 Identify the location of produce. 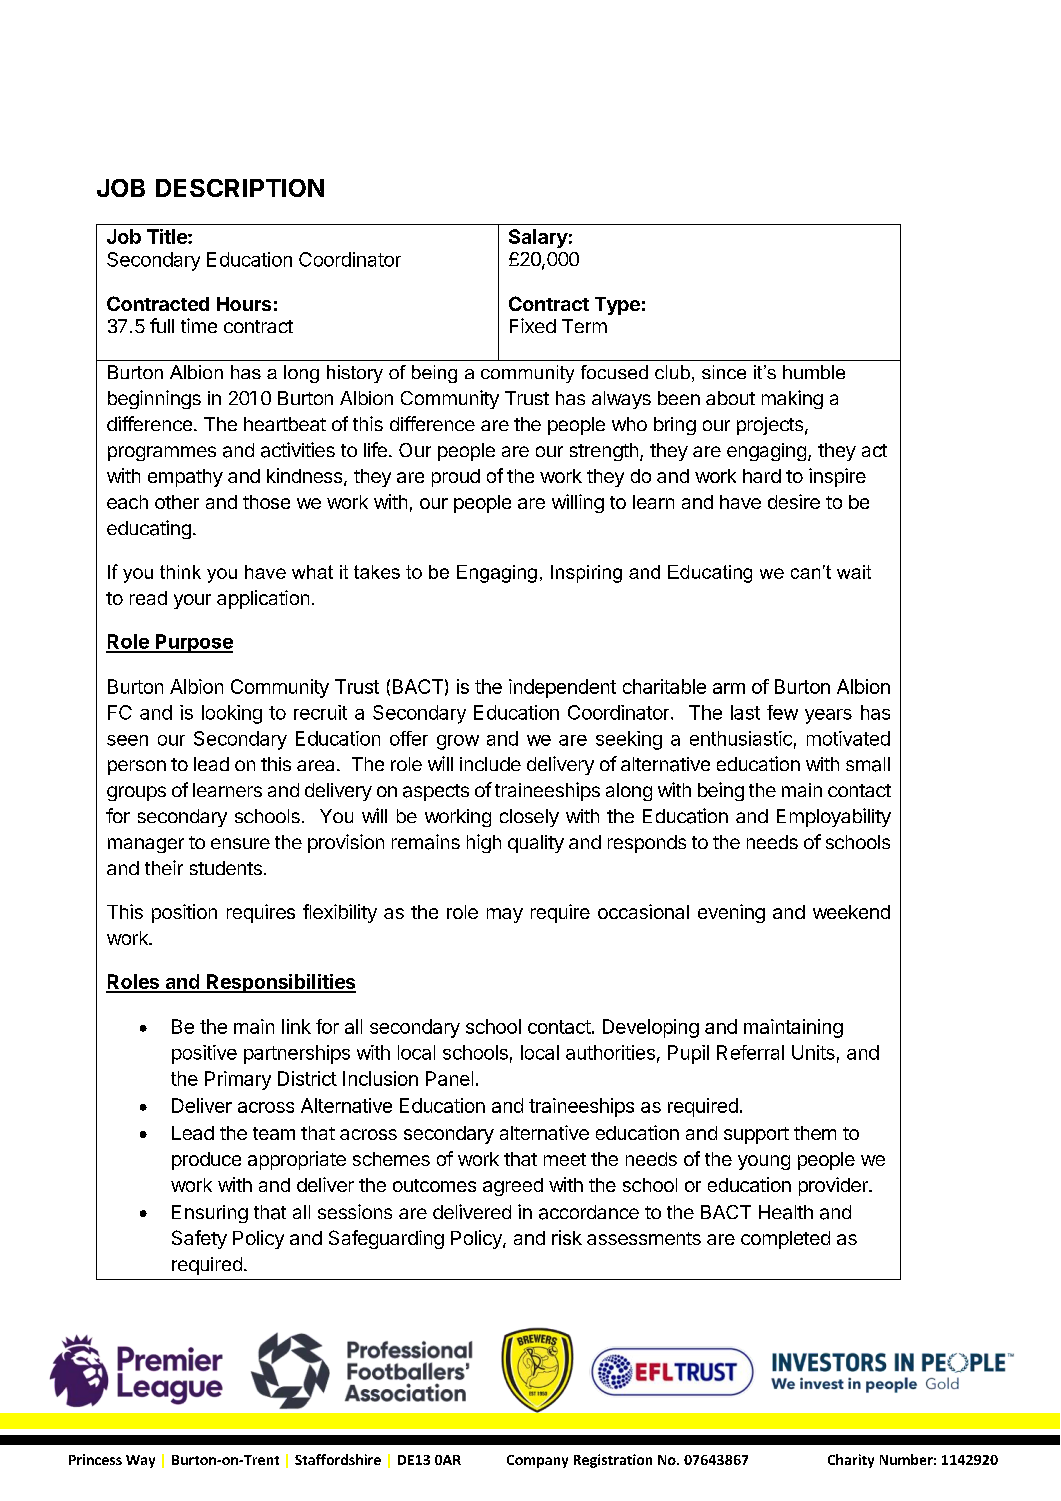
(206, 1161).
